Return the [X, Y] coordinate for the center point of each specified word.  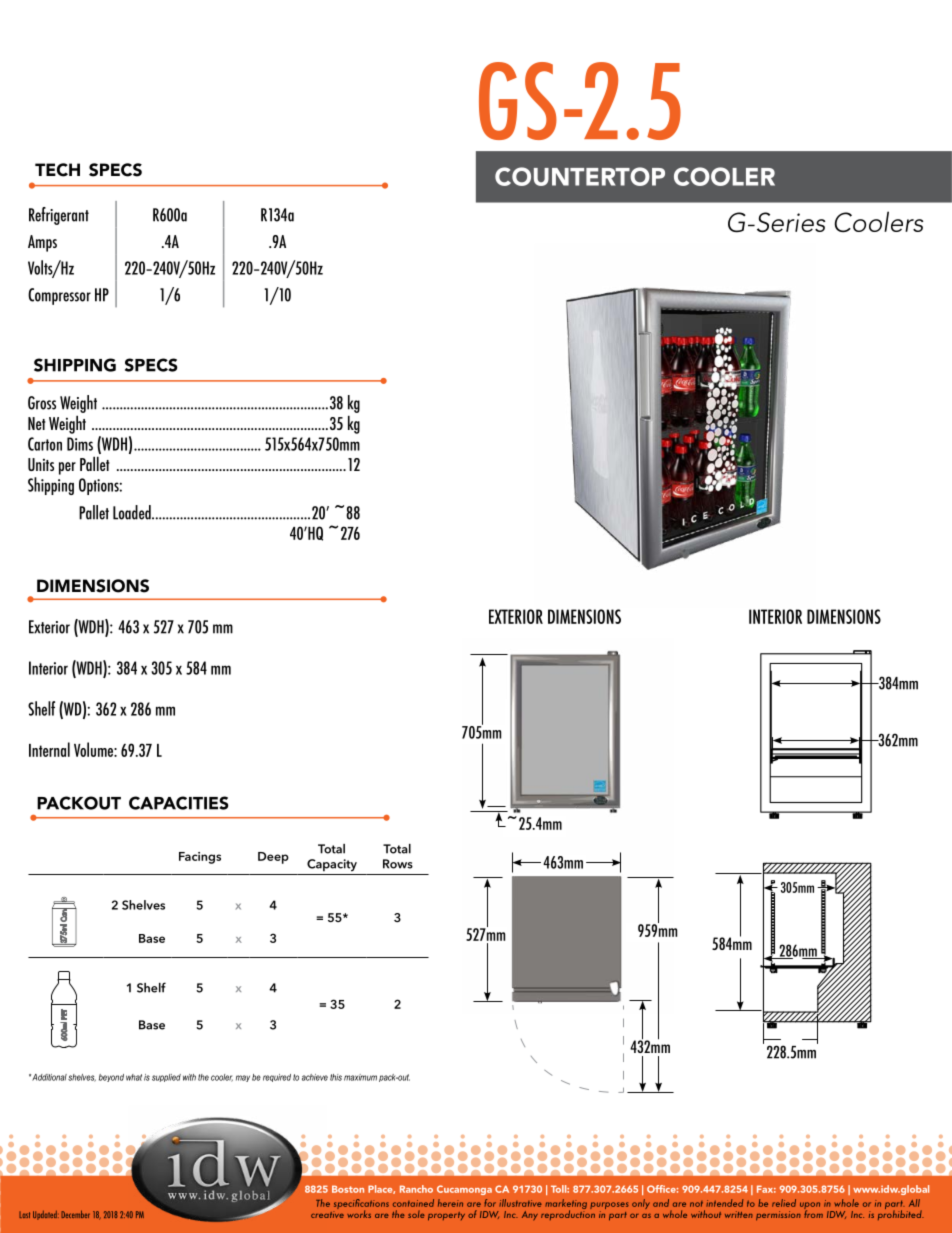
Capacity [332, 865]
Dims [80, 444]
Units [41, 464]
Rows [398, 864]
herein [450, 1203]
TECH [57, 170]
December [75, 1214]
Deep [273, 858]
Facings [200, 858]
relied [784, 1203]
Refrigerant [59, 216]
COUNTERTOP [580, 176]
